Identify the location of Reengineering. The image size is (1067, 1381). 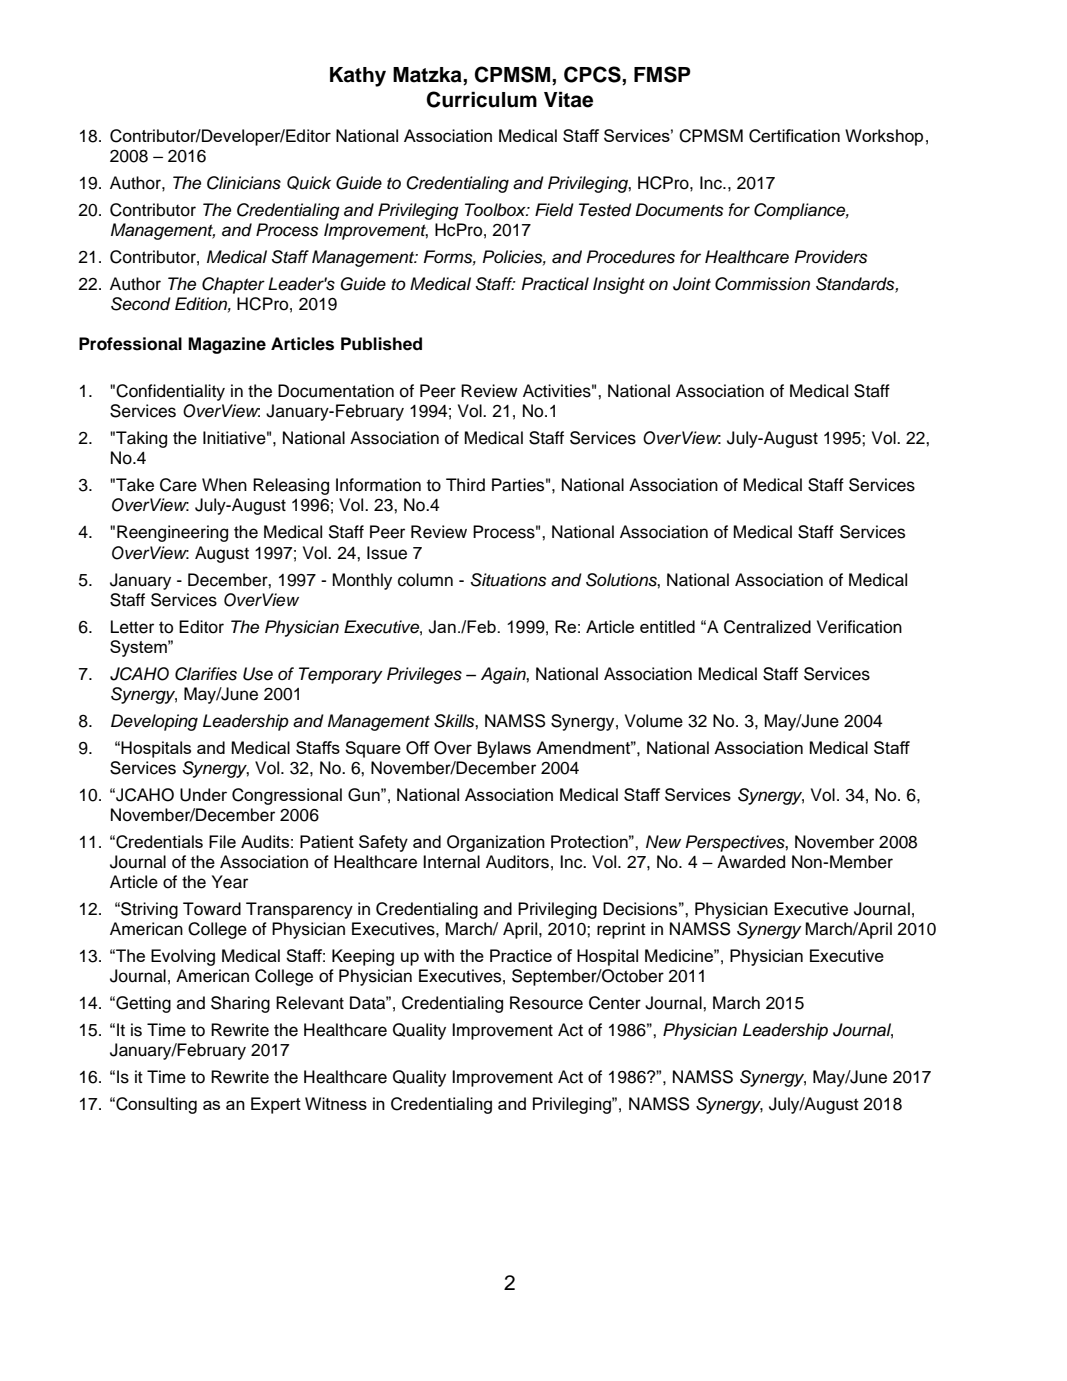
(172, 533).
